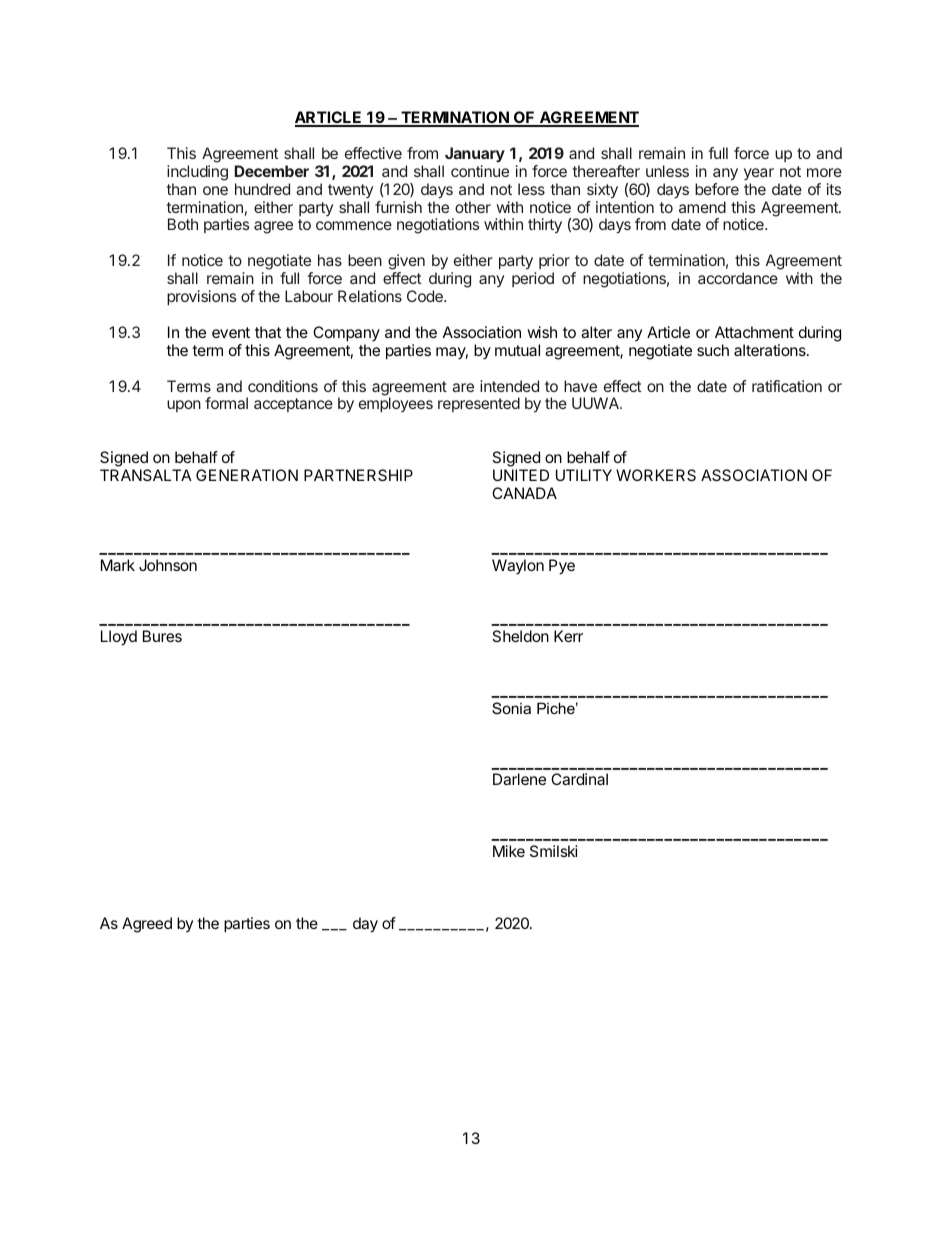  What do you see at coordinates (226, 403) in the screenshot?
I see `formal` at bounding box center [226, 403].
